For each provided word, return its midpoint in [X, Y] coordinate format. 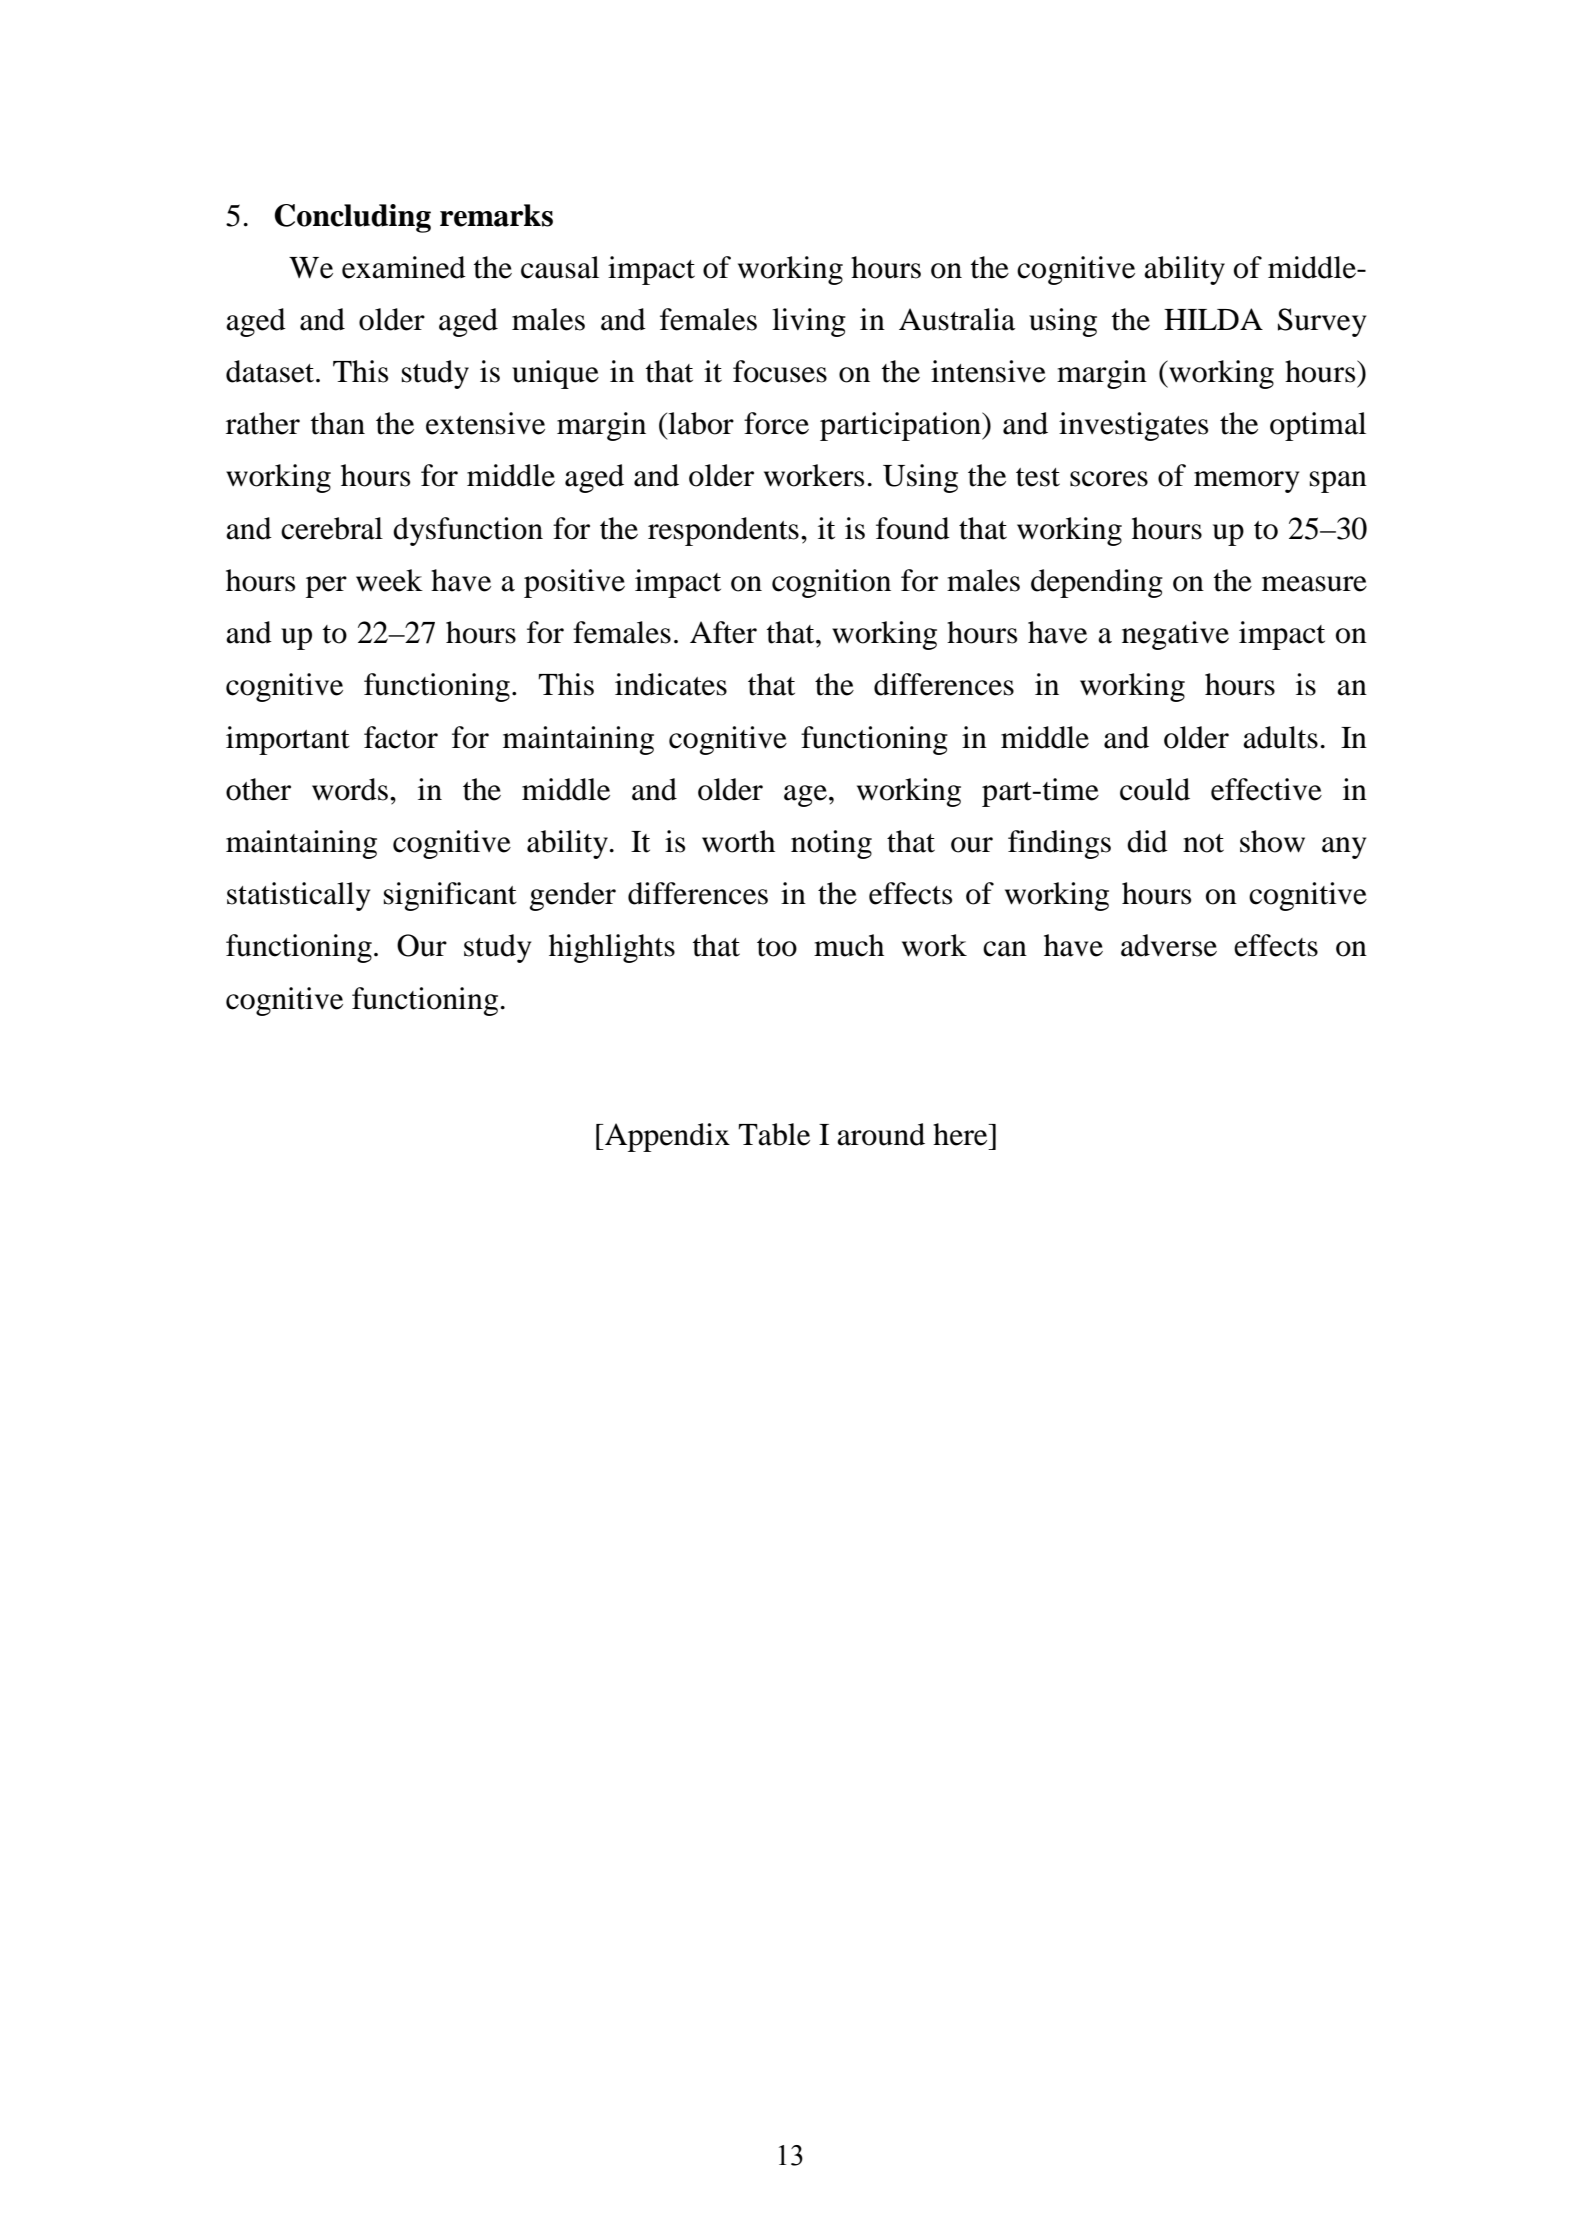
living [809, 322]
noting [831, 844]
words [350, 789]
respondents [723, 531]
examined [404, 267]
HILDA [1213, 319]
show [1272, 841]
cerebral [332, 528]
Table [774, 1134]
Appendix [666, 1137]
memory [1246, 482]
